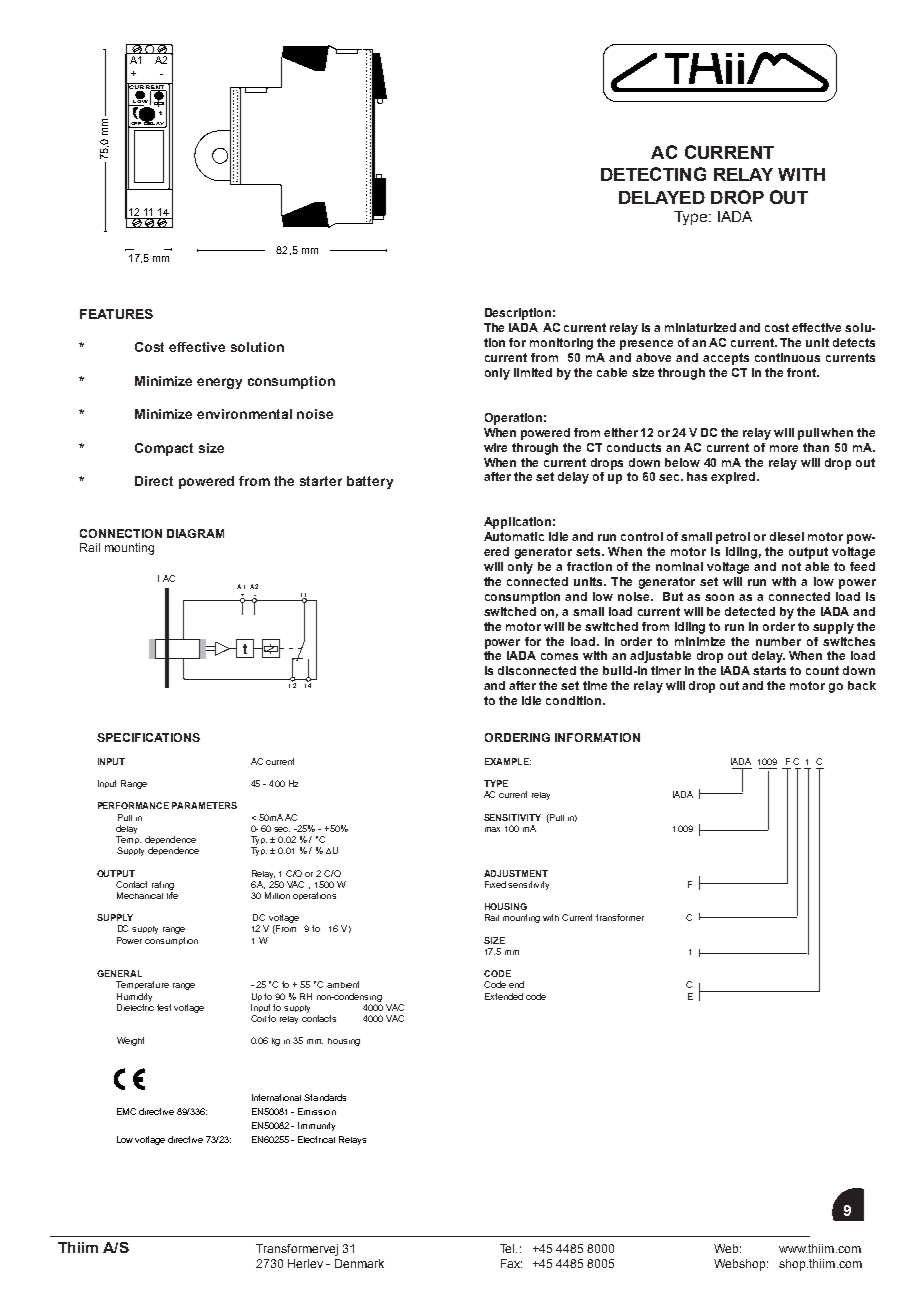 The height and width of the screenshot is (1308, 924). I want to click on comes, so click(559, 656).
